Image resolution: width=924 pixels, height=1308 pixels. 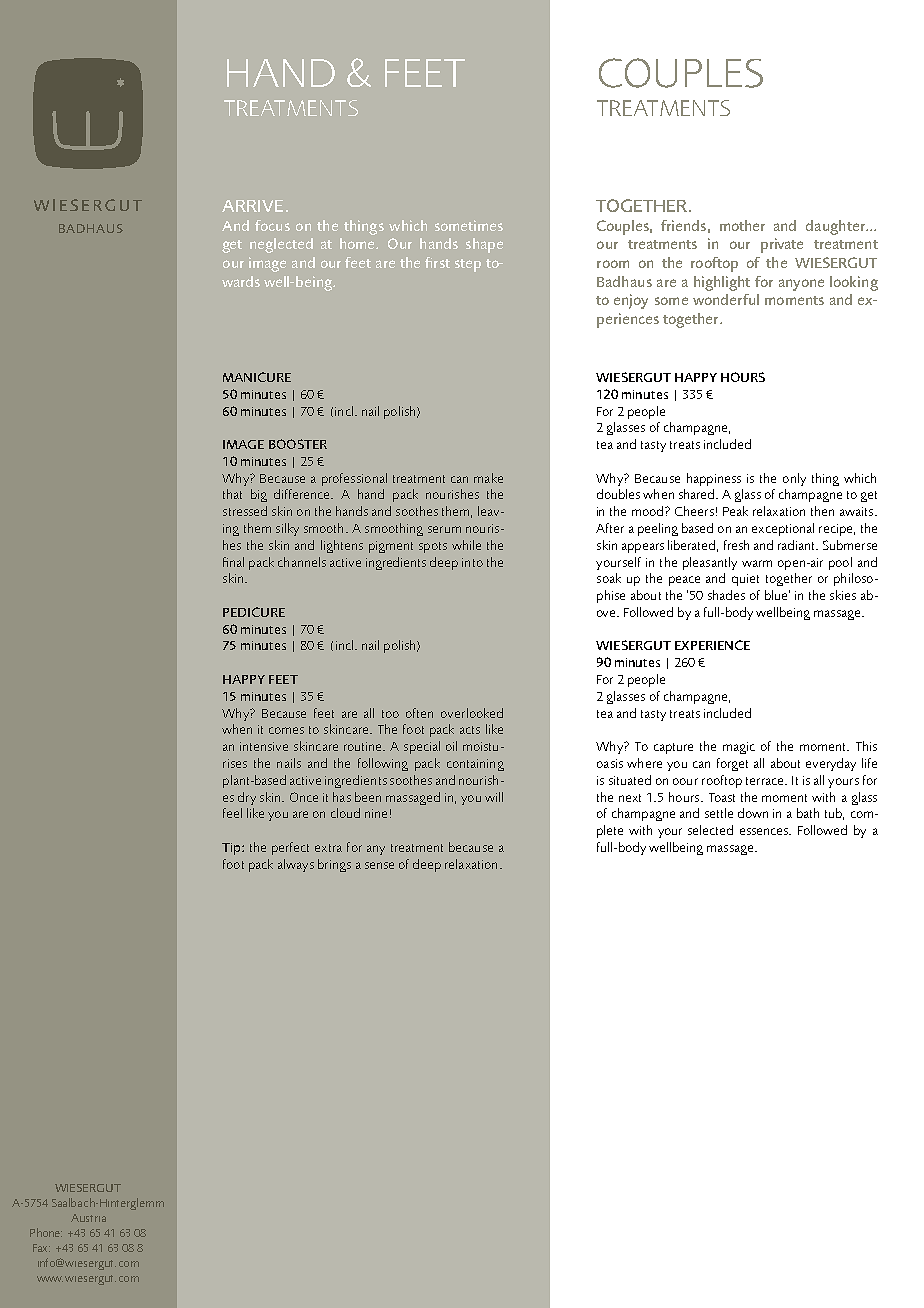 What do you see at coordinates (88, 1218) in the document?
I see `Austria` at bounding box center [88, 1218].
